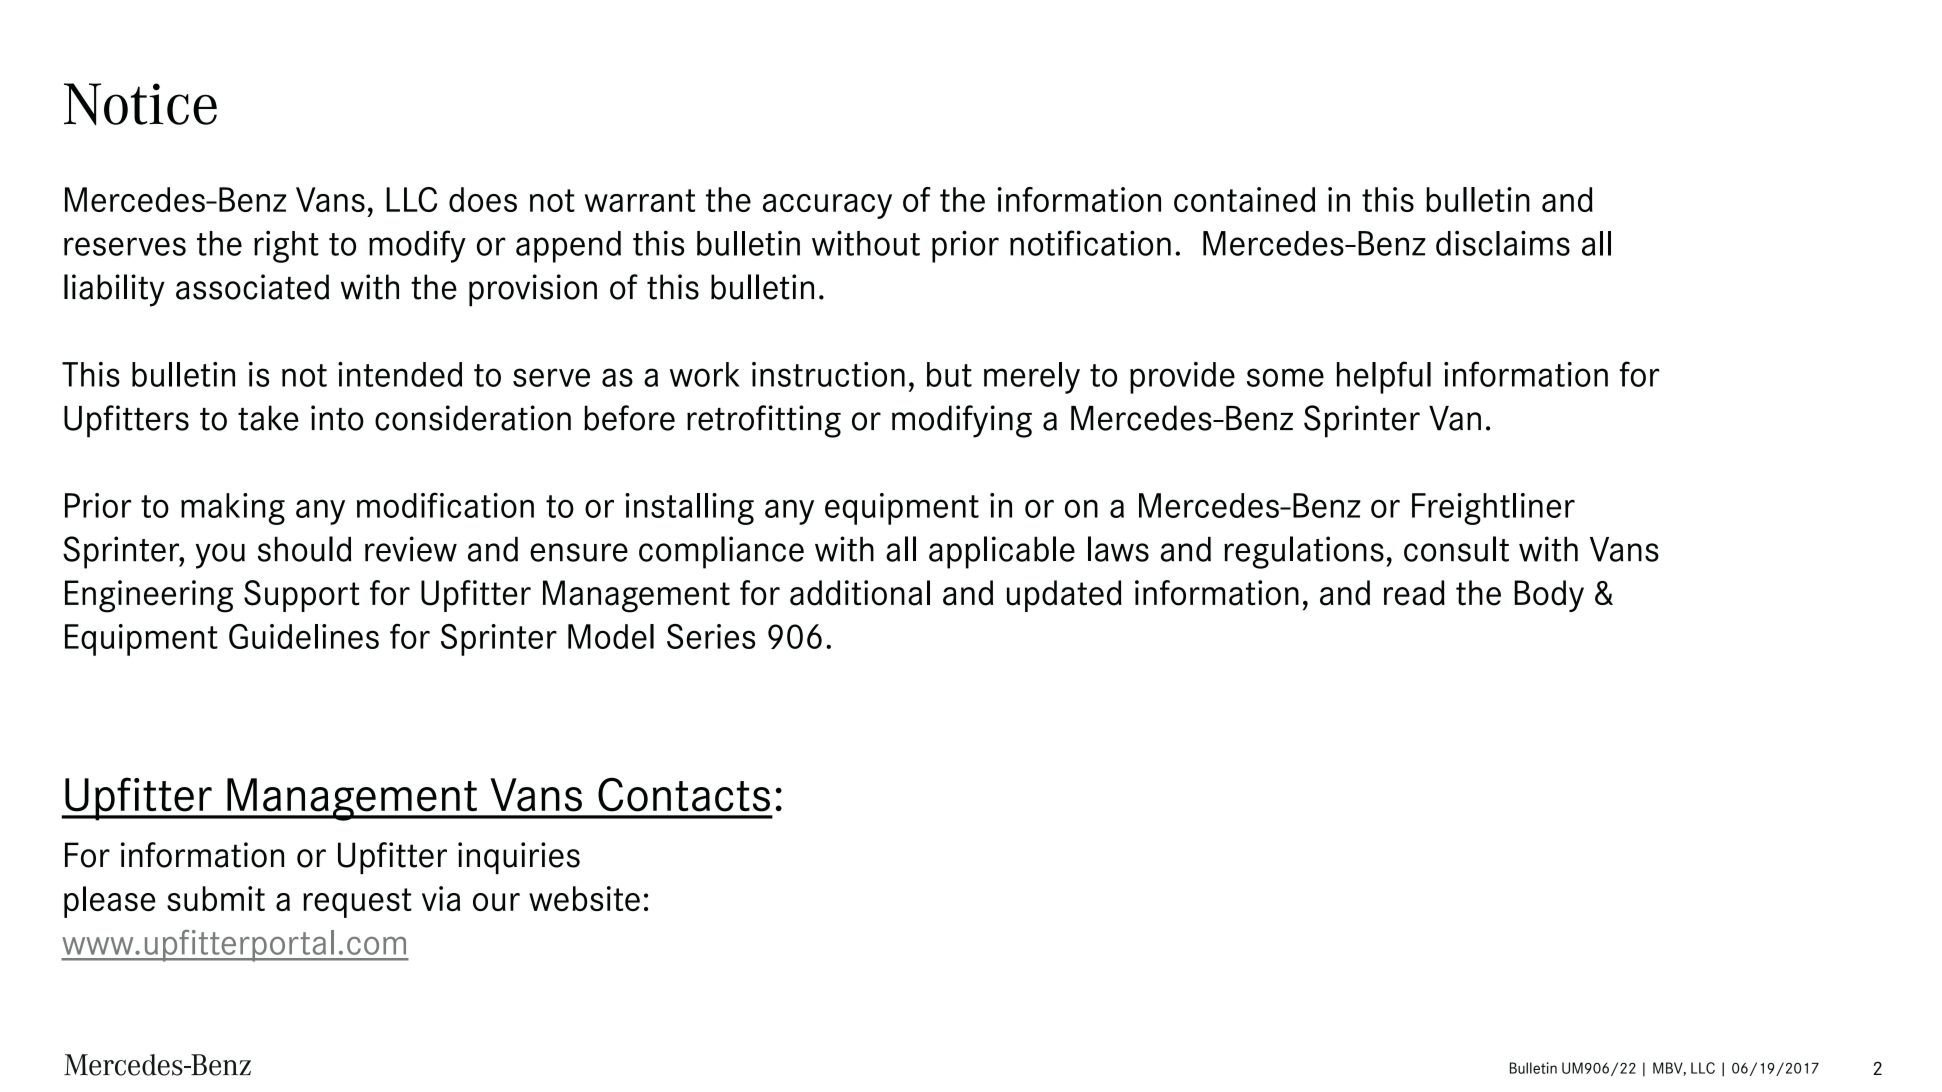 Image resolution: width=1942 pixels, height=1092 pixels. What do you see at coordinates (268, 418) in the screenshot?
I see `take` at bounding box center [268, 418].
